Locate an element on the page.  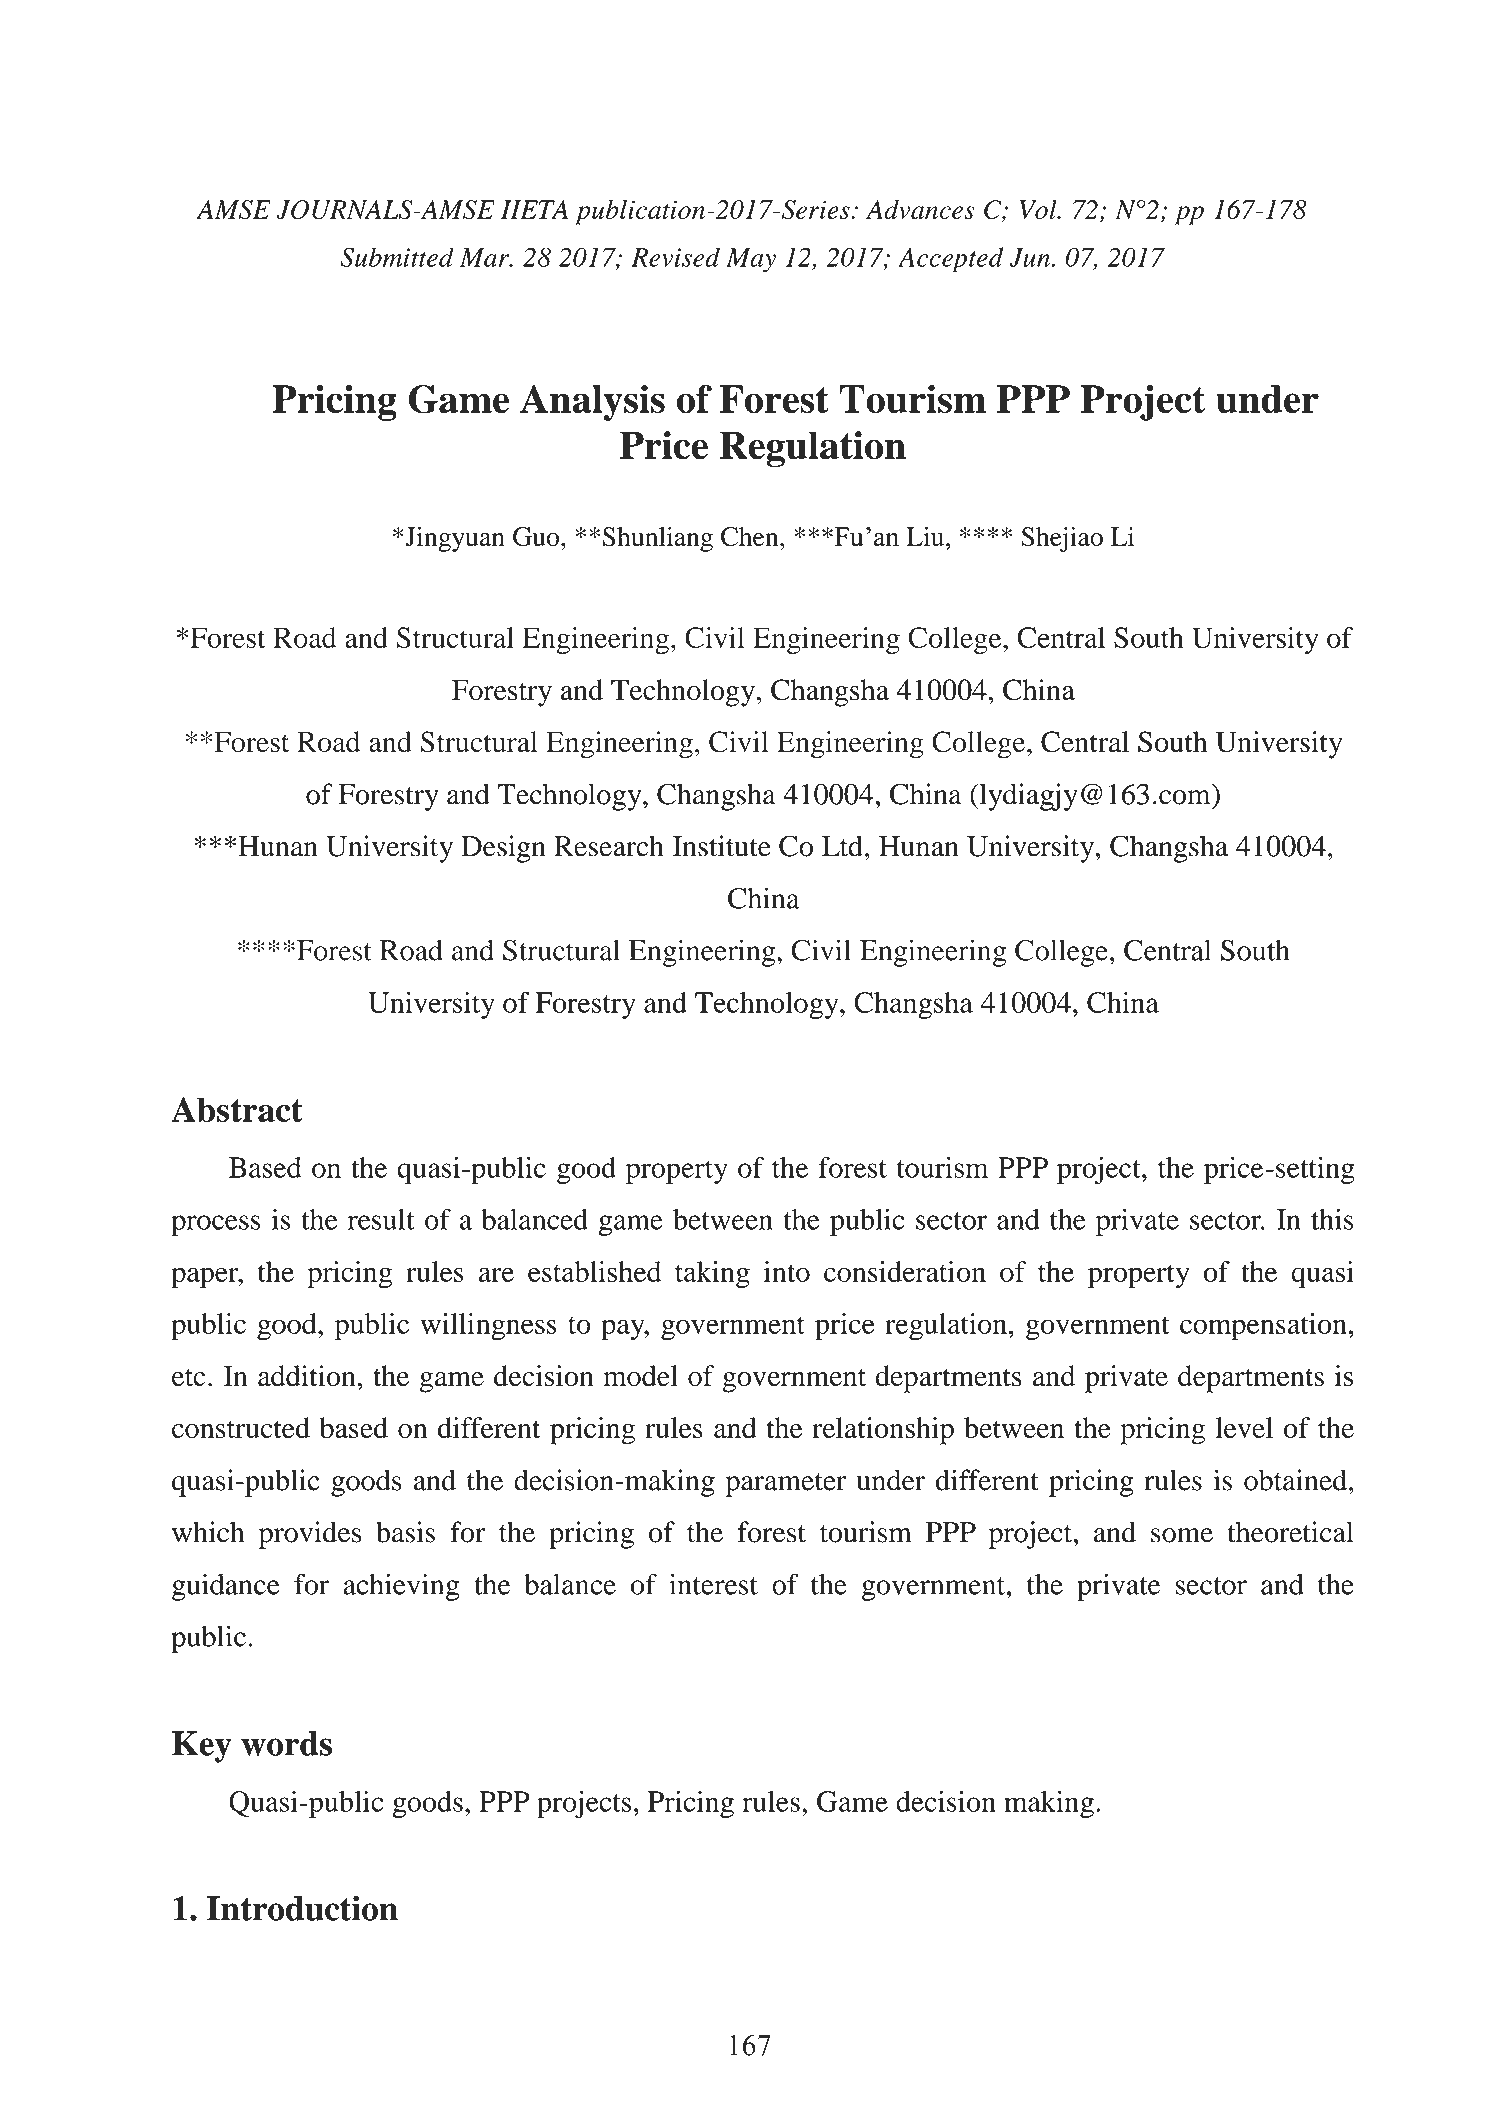
May is located at coordinates (751, 260).
